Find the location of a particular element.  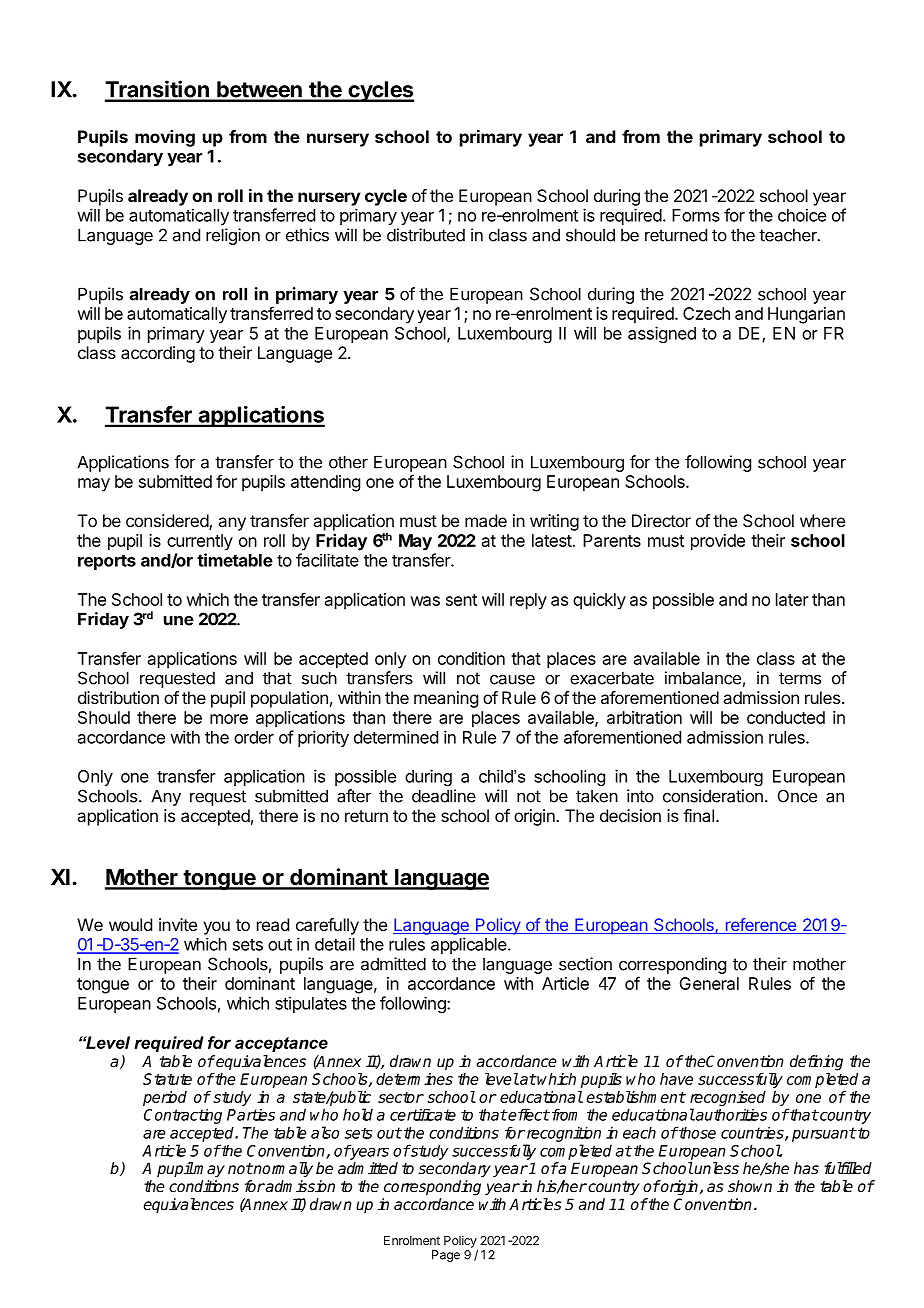

conducted is located at coordinates (786, 717).
